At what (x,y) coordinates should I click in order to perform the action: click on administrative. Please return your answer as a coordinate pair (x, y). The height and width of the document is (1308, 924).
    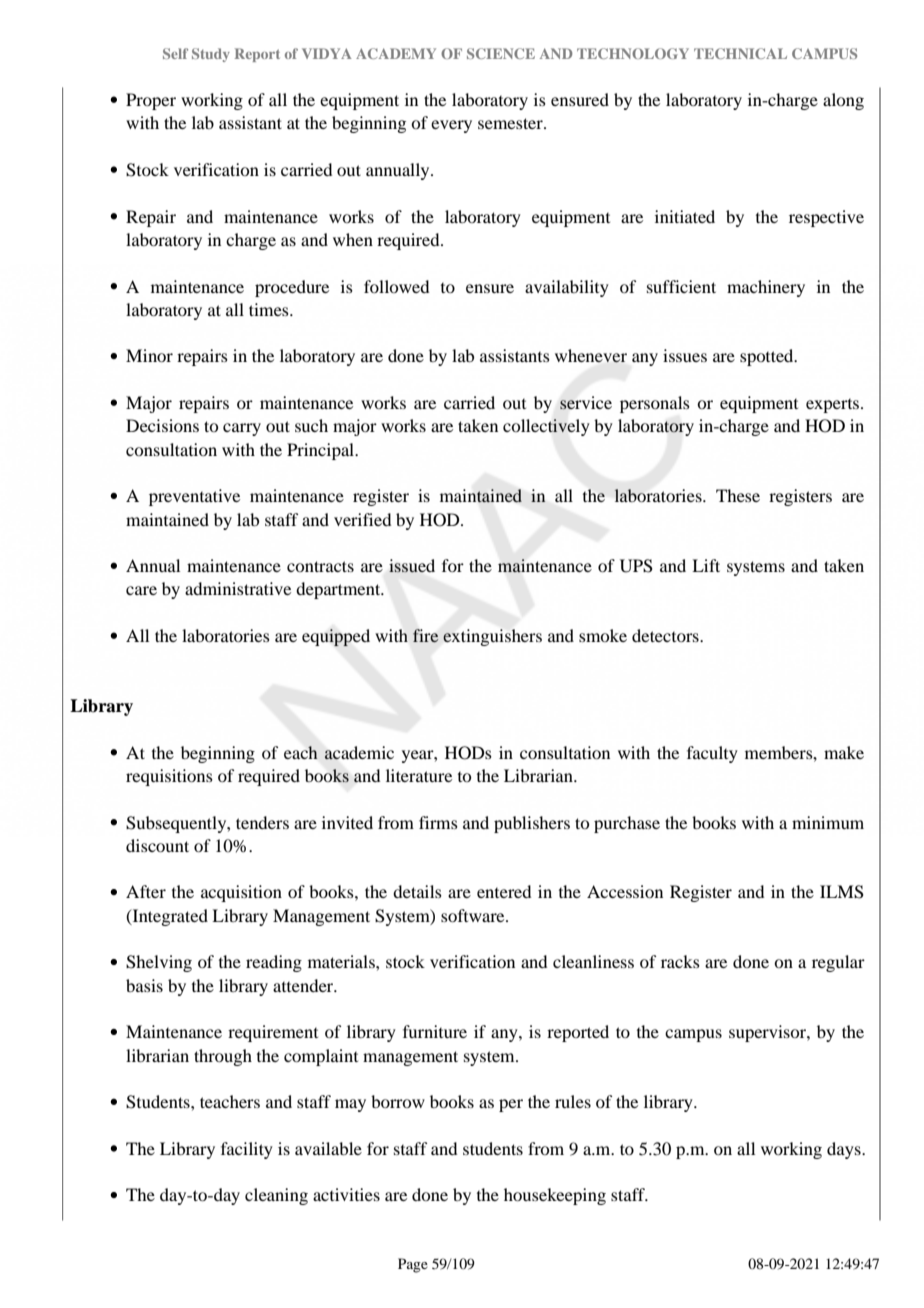
    Looking at the image, I should click on (238, 588).
